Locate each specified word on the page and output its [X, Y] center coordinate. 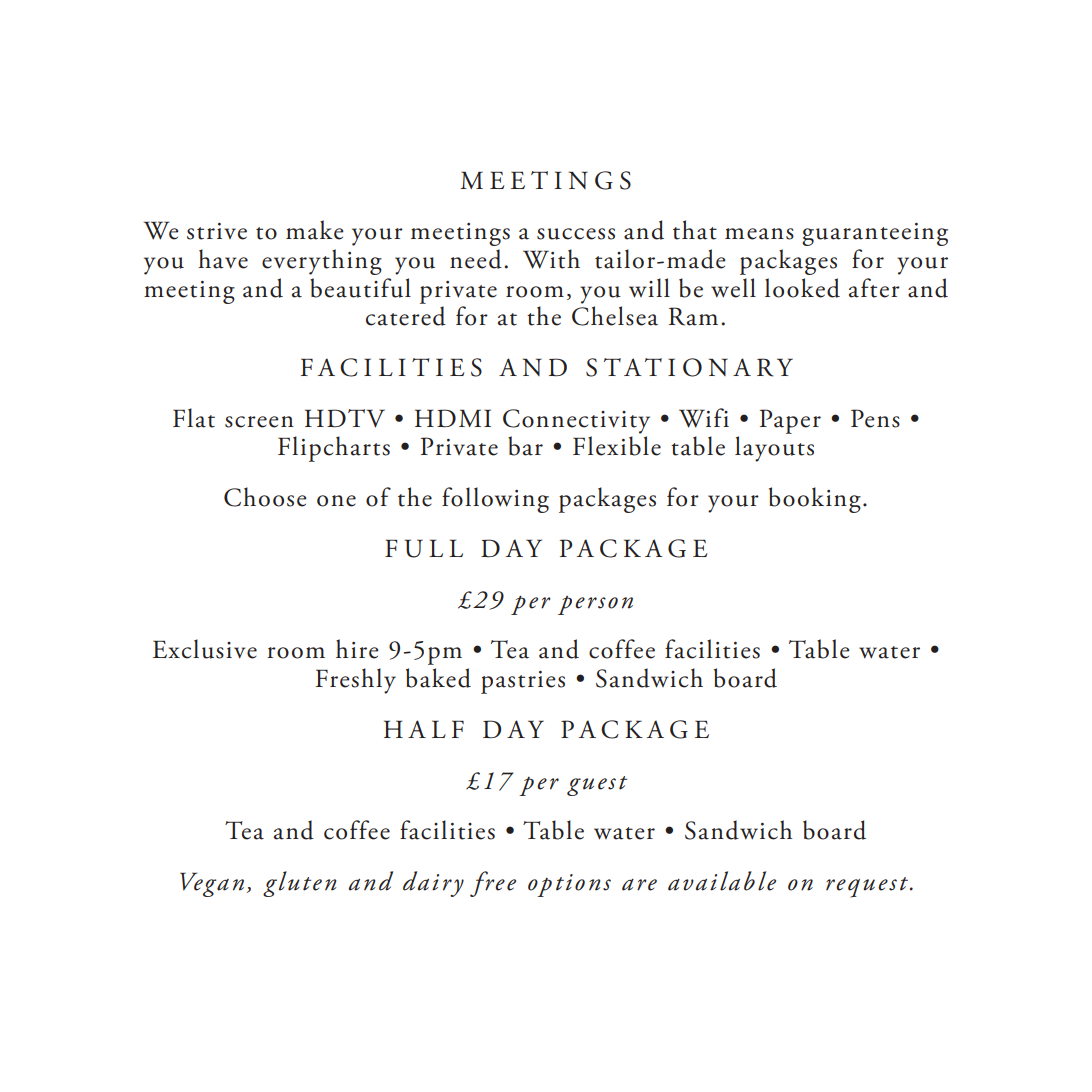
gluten [300, 884]
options [569, 885]
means [759, 234]
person [595, 605]
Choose [265, 497]
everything [322, 262]
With [551, 259]
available [722, 881]
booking [815, 500]
